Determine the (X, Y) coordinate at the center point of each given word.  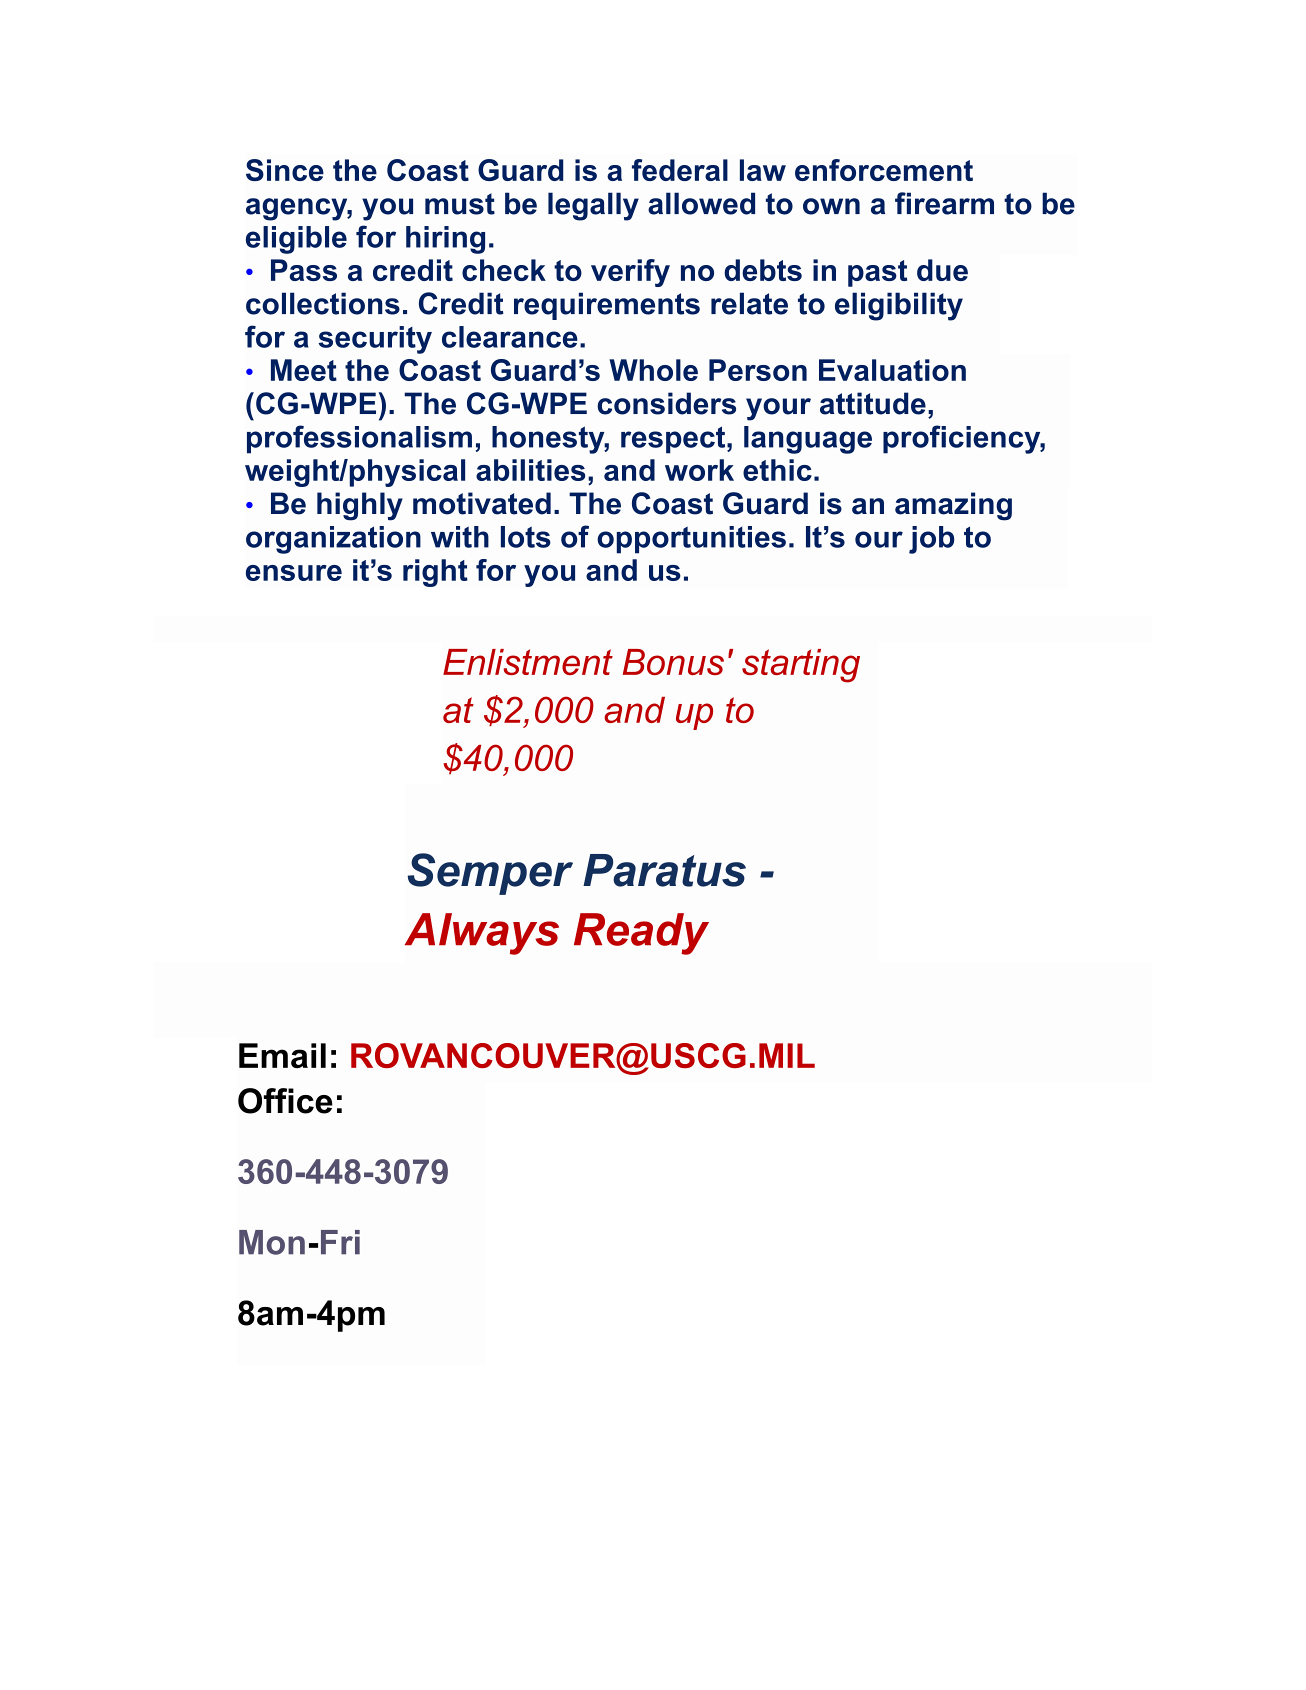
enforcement (884, 170)
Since (285, 170)
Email (282, 1055)
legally (593, 206)
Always (482, 934)
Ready (641, 934)
